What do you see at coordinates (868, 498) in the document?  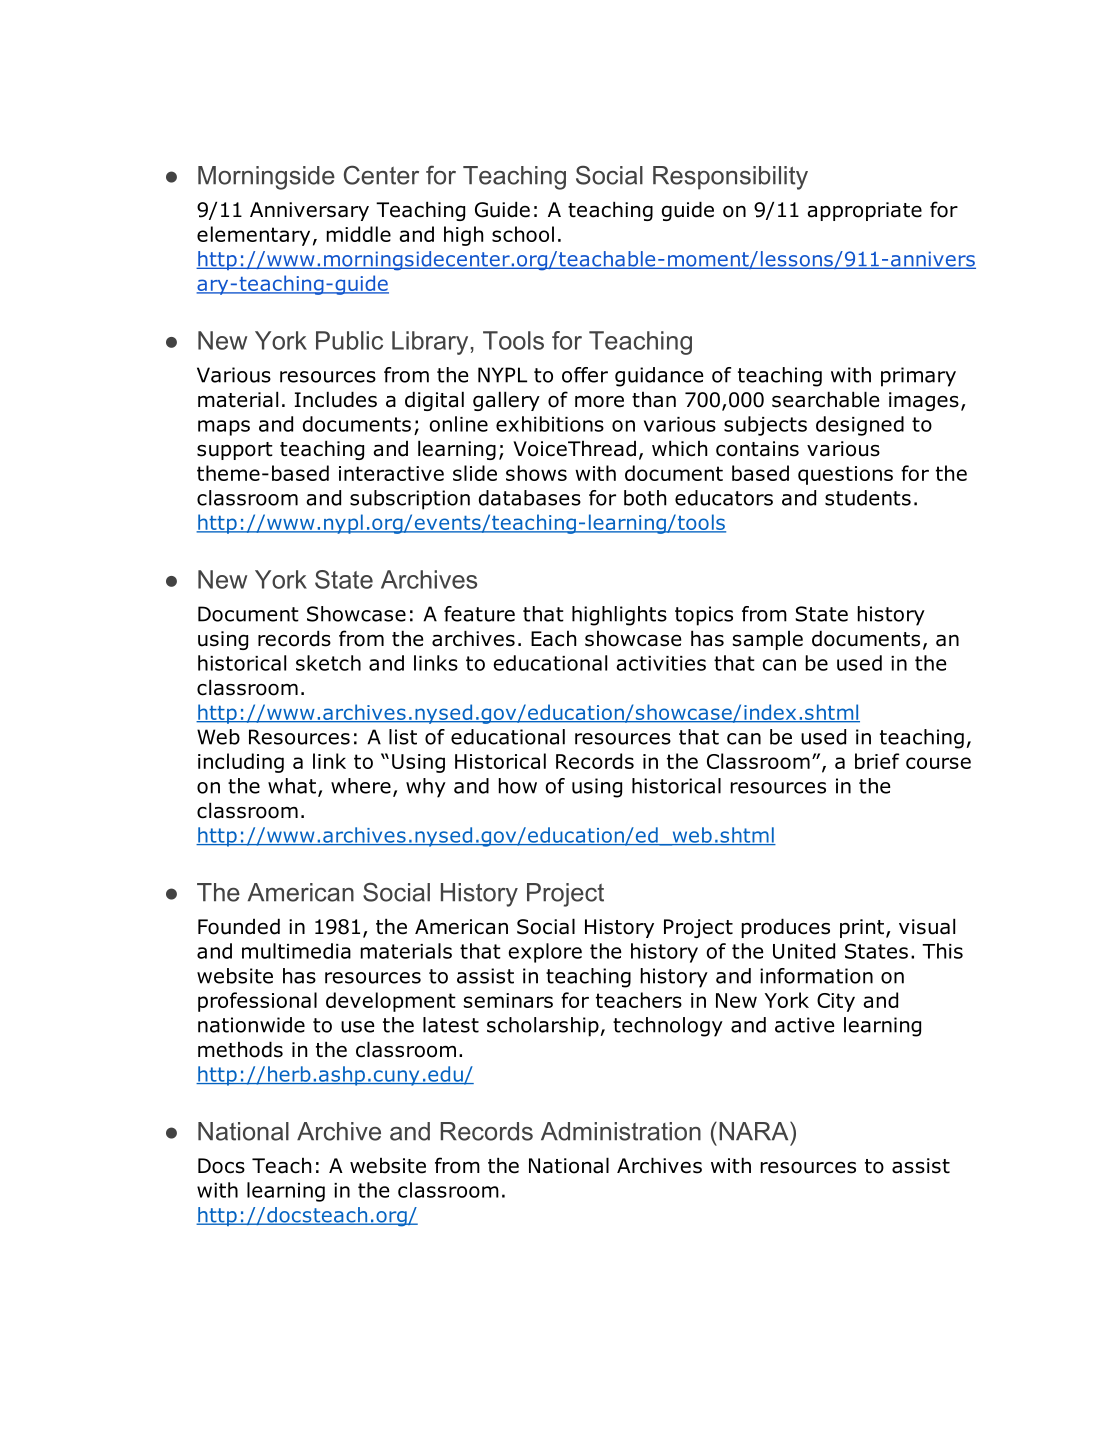 I see `students` at bounding box center [868, 498].
